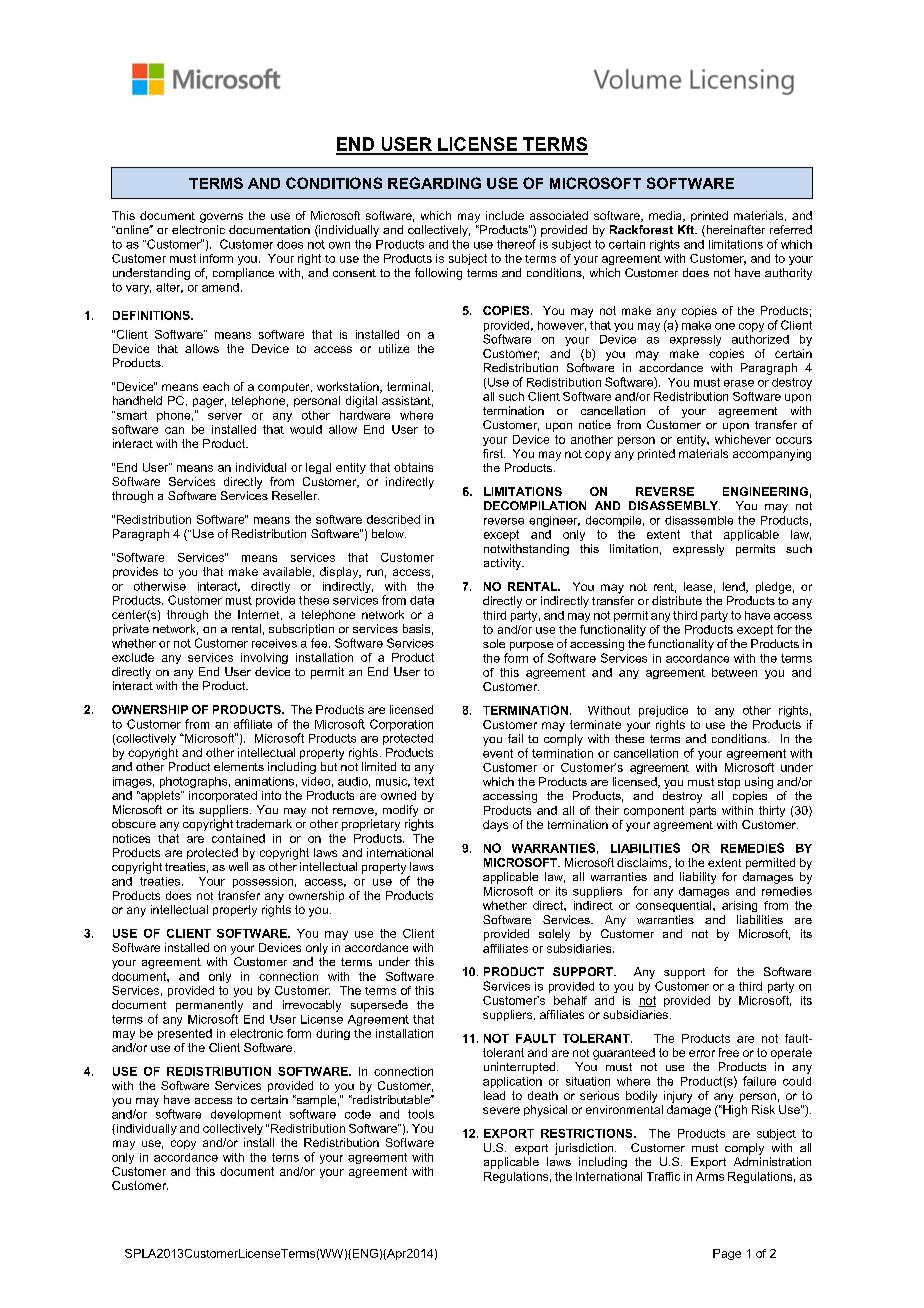 This screenshot has height=1308, width=924. Describe the element at coordinates (505, 215) in the screenshot. I see `include` at that location.
